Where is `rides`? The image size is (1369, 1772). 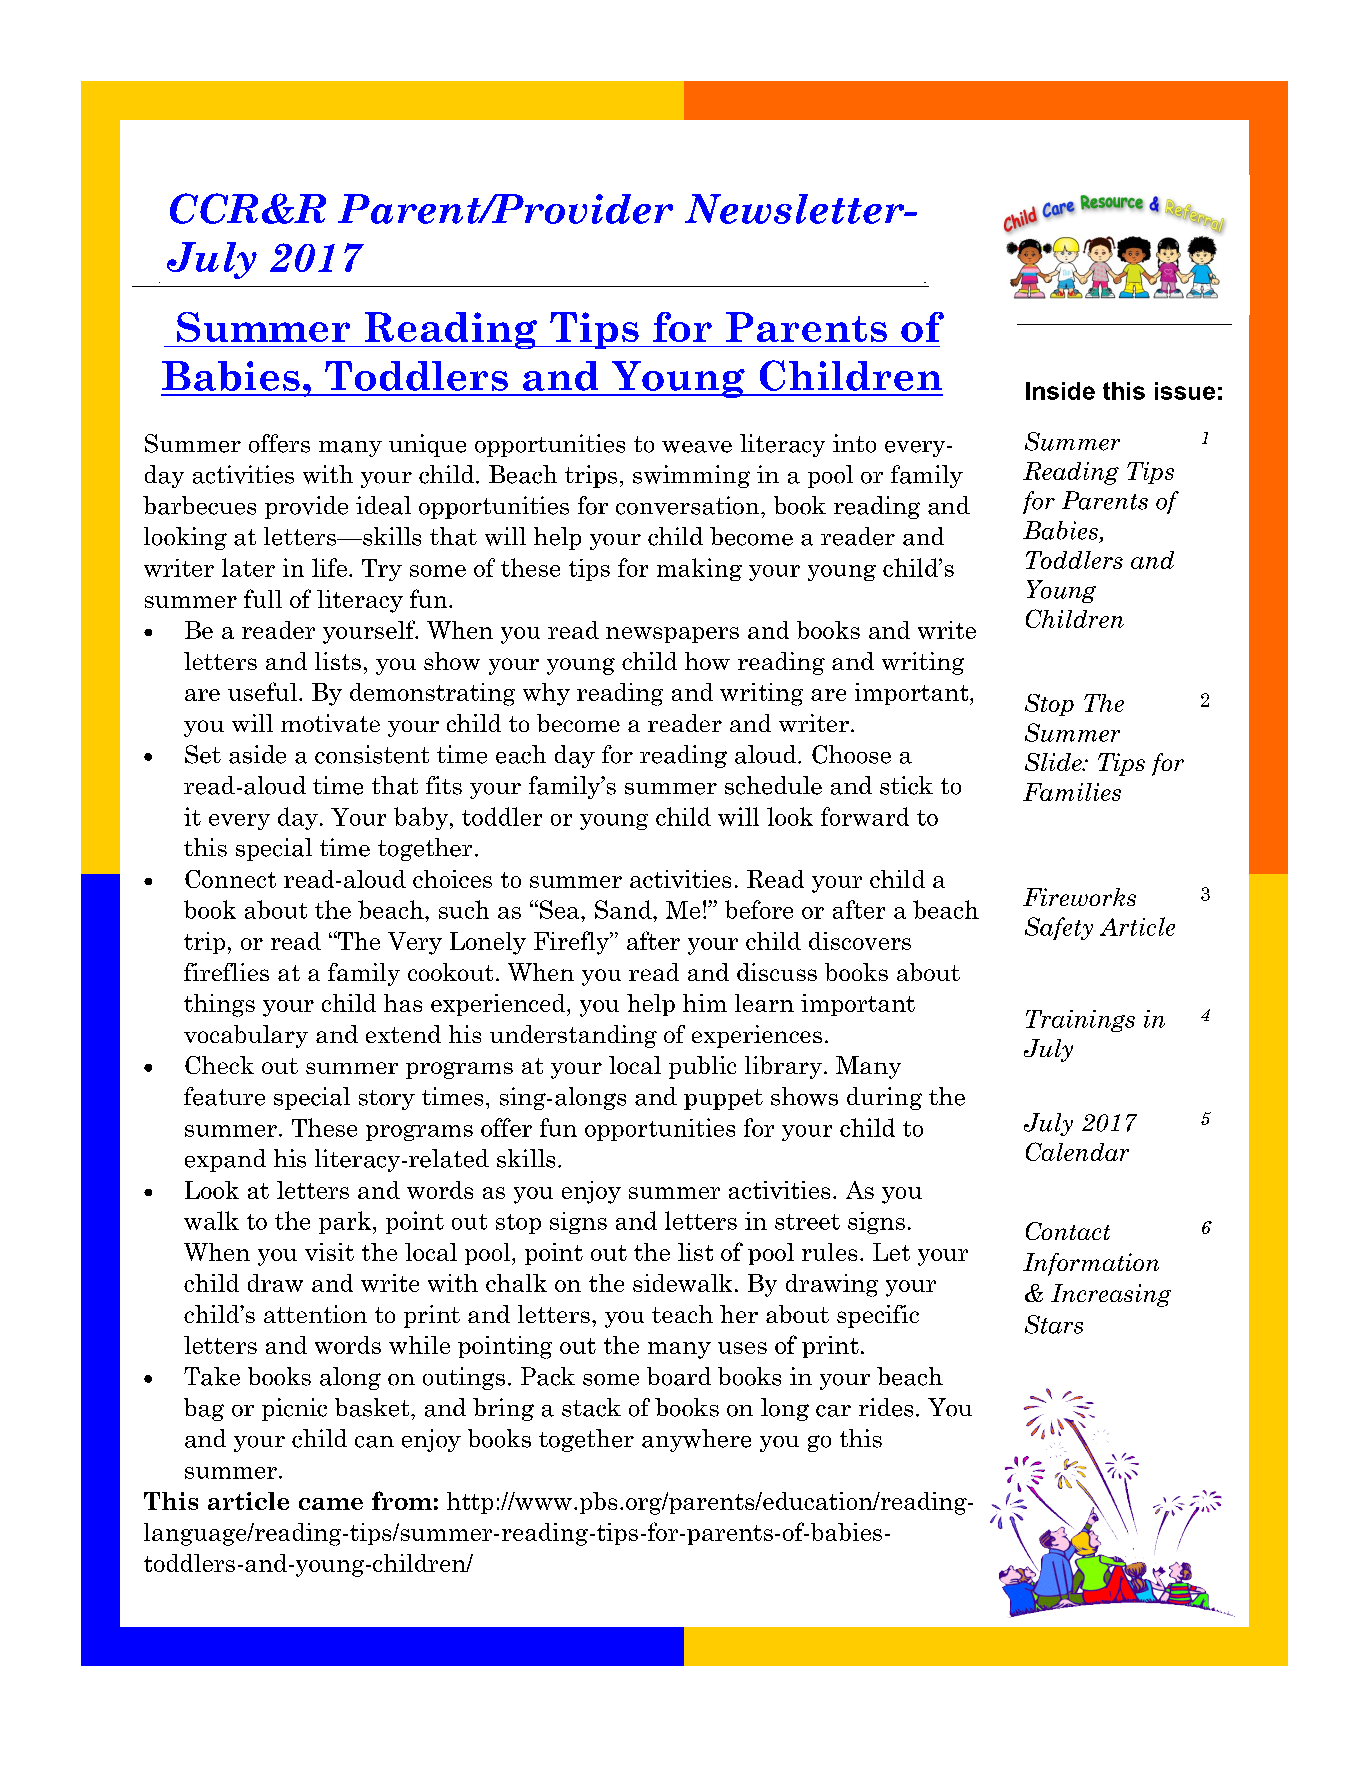
rides is located at coordinates (886, 1407).
